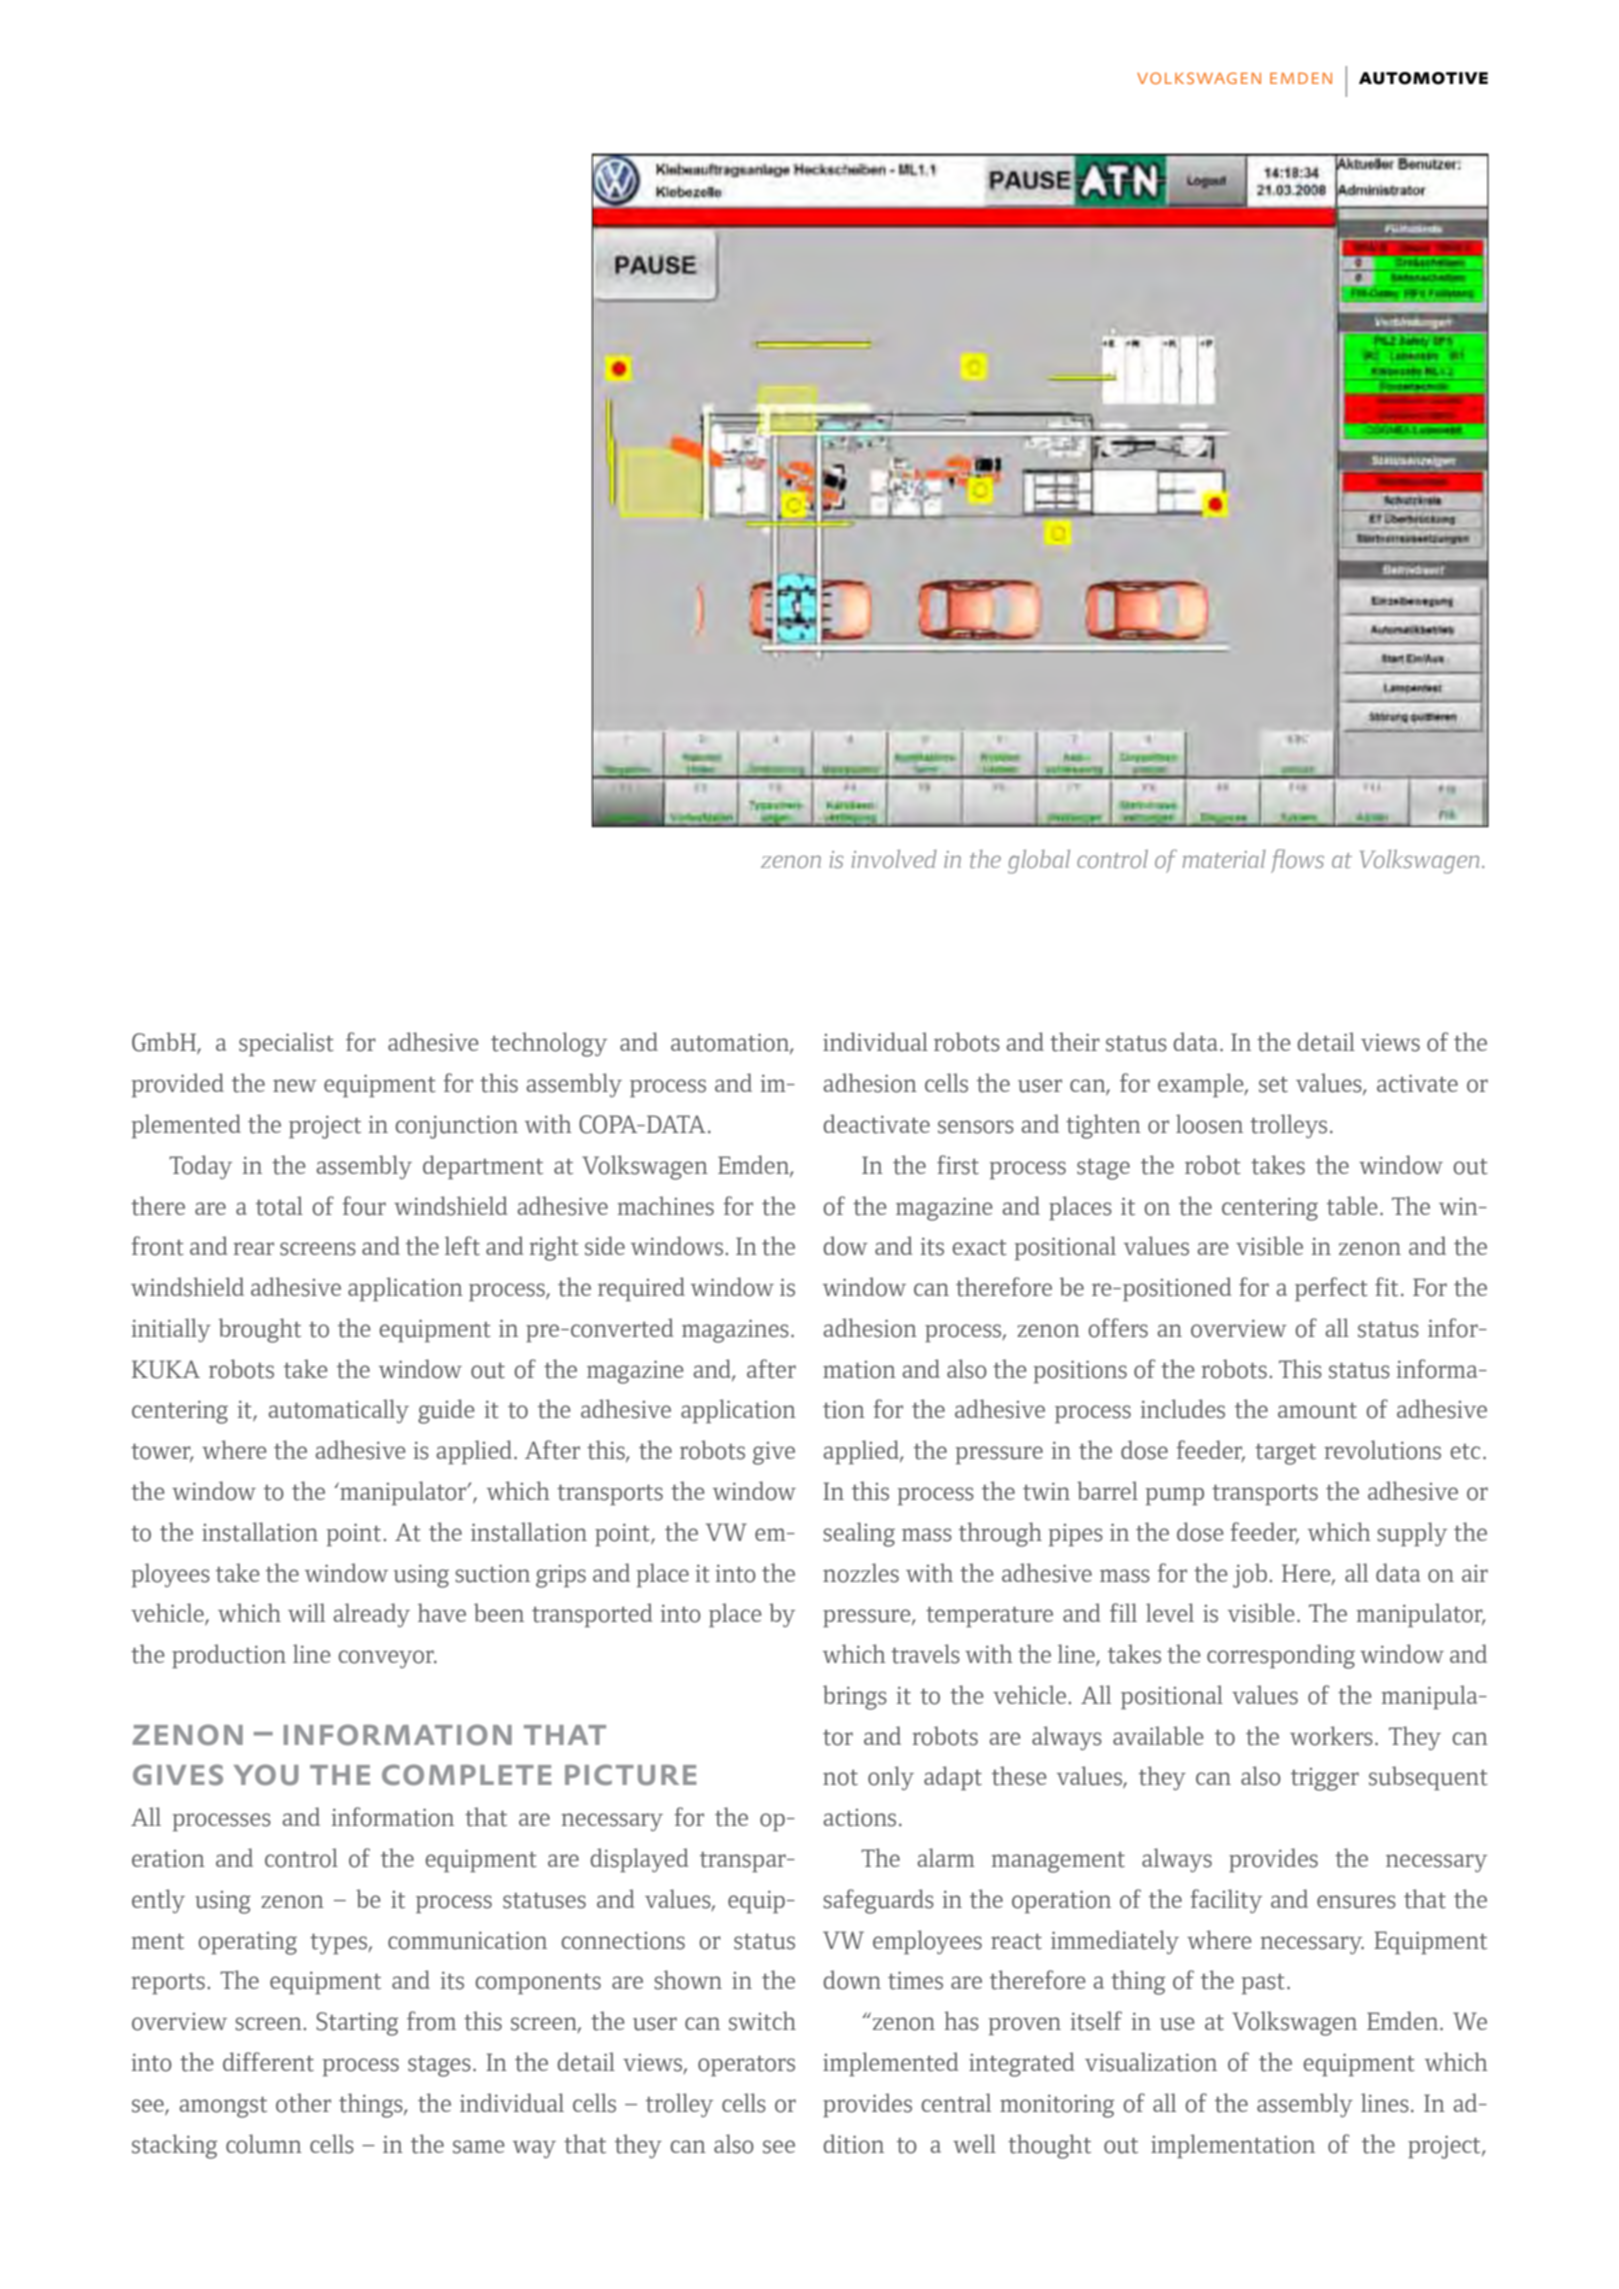 Image resolution: width=1619 pixels, height=2289 pixels. What do you see at coordinates (1317, 1410) in the document?
I see `amount` at bounding box center [1317, 1410].
